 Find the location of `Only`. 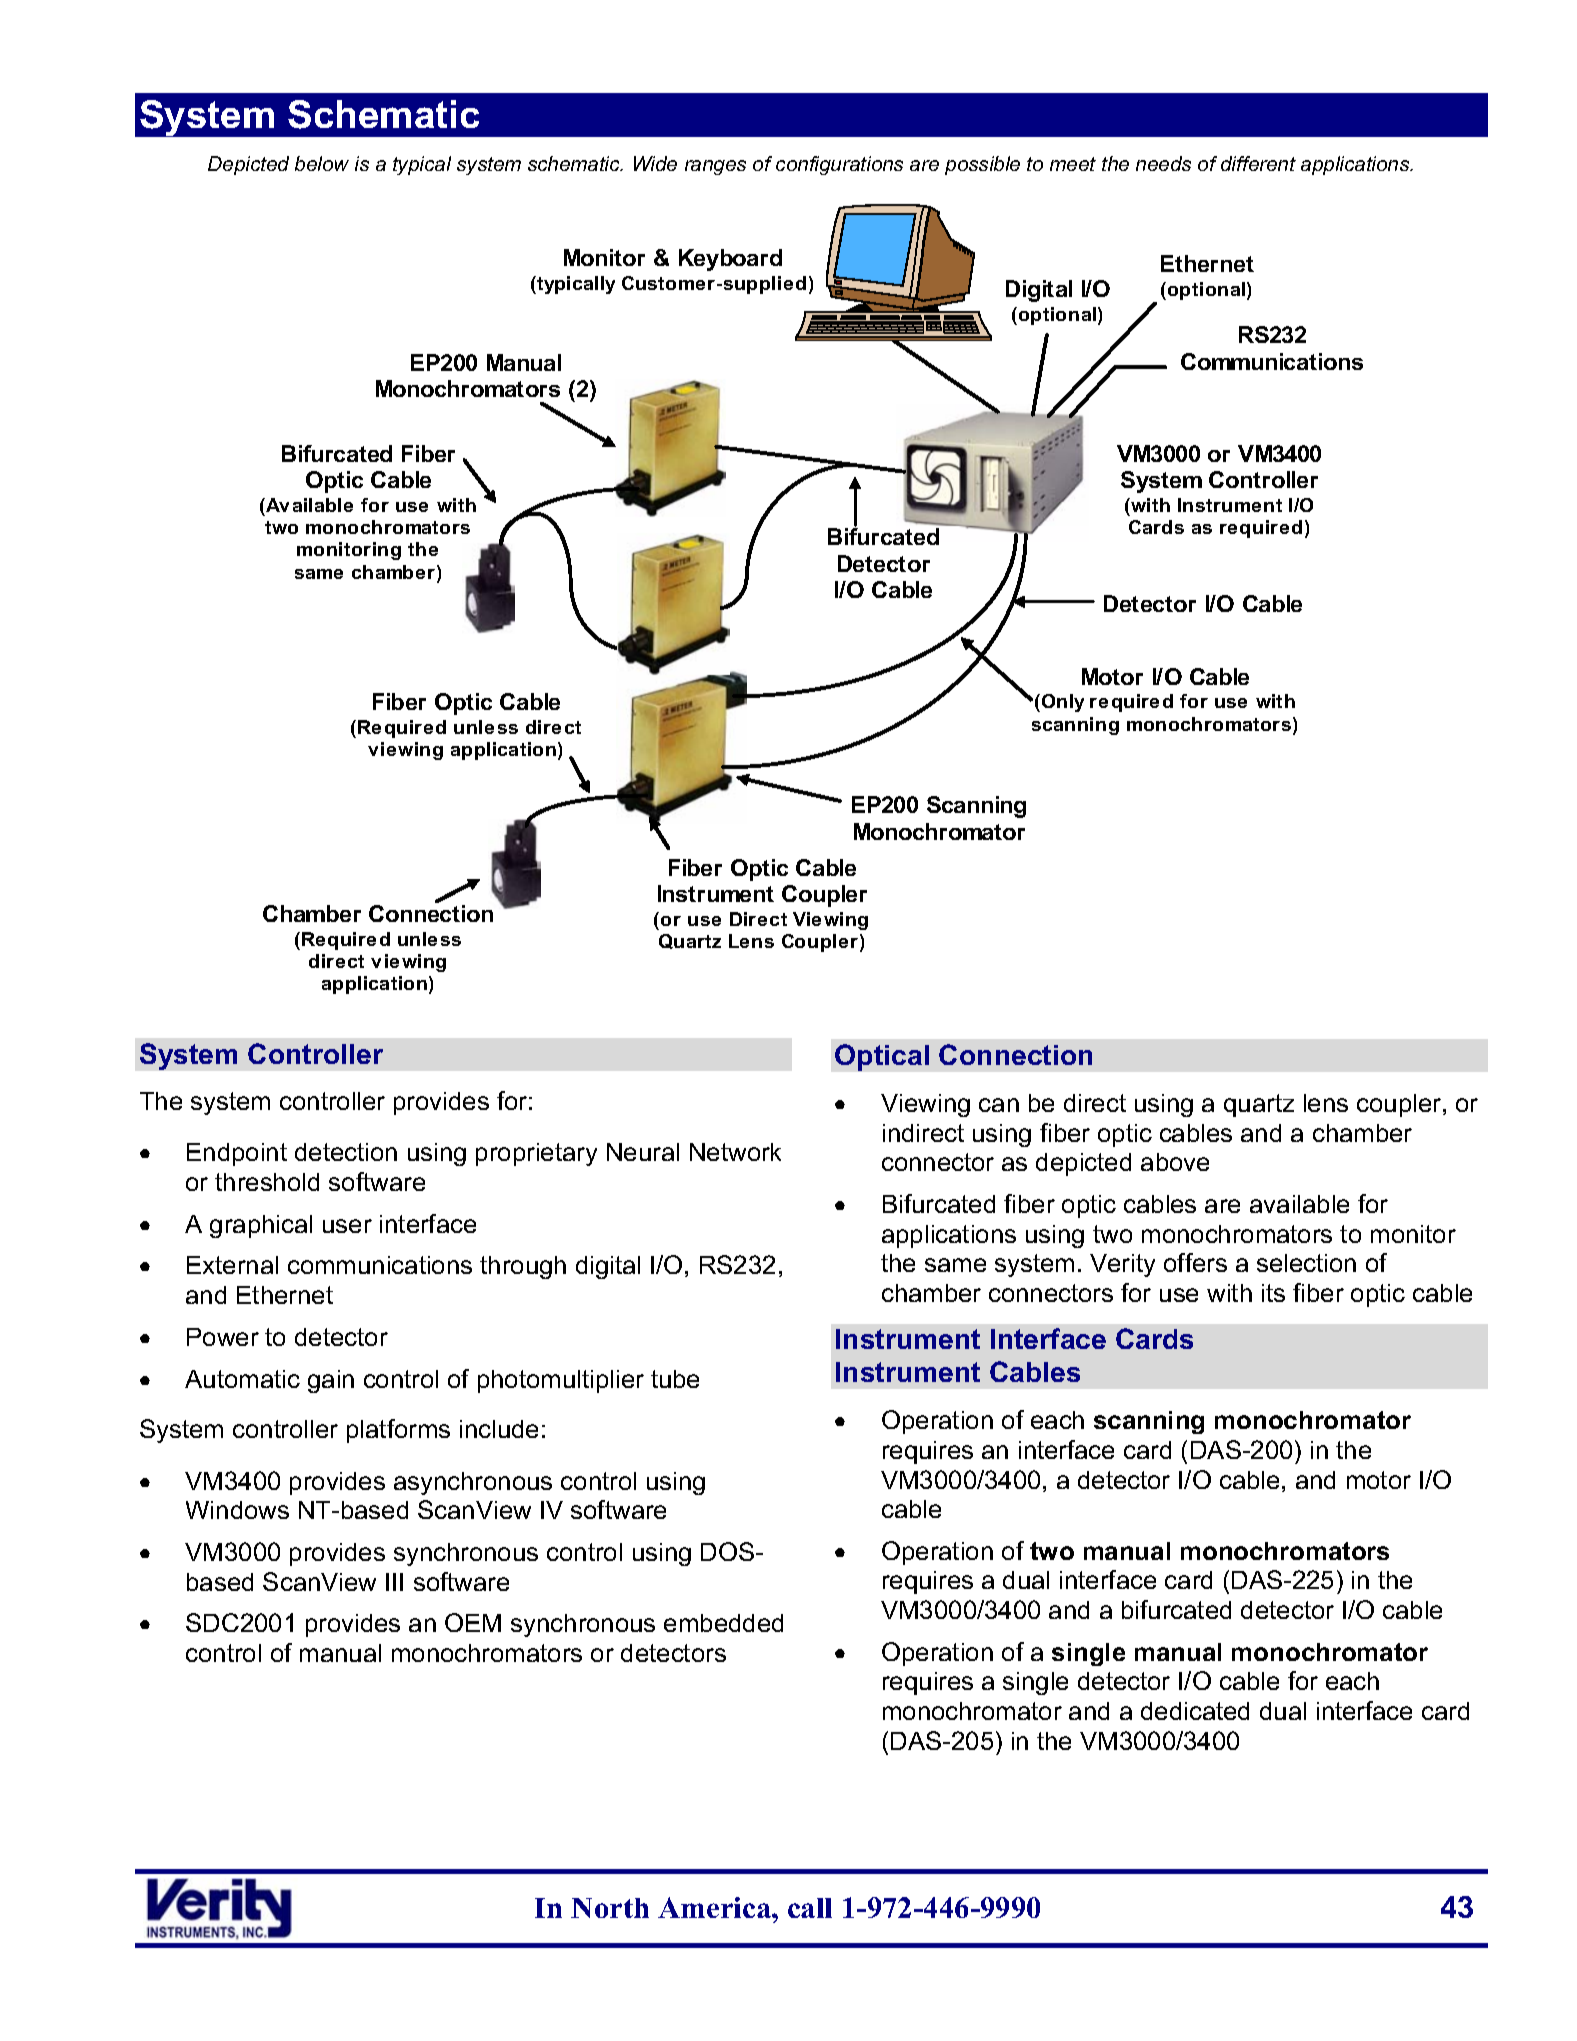

Only is located at coordinates (1061, 703).
